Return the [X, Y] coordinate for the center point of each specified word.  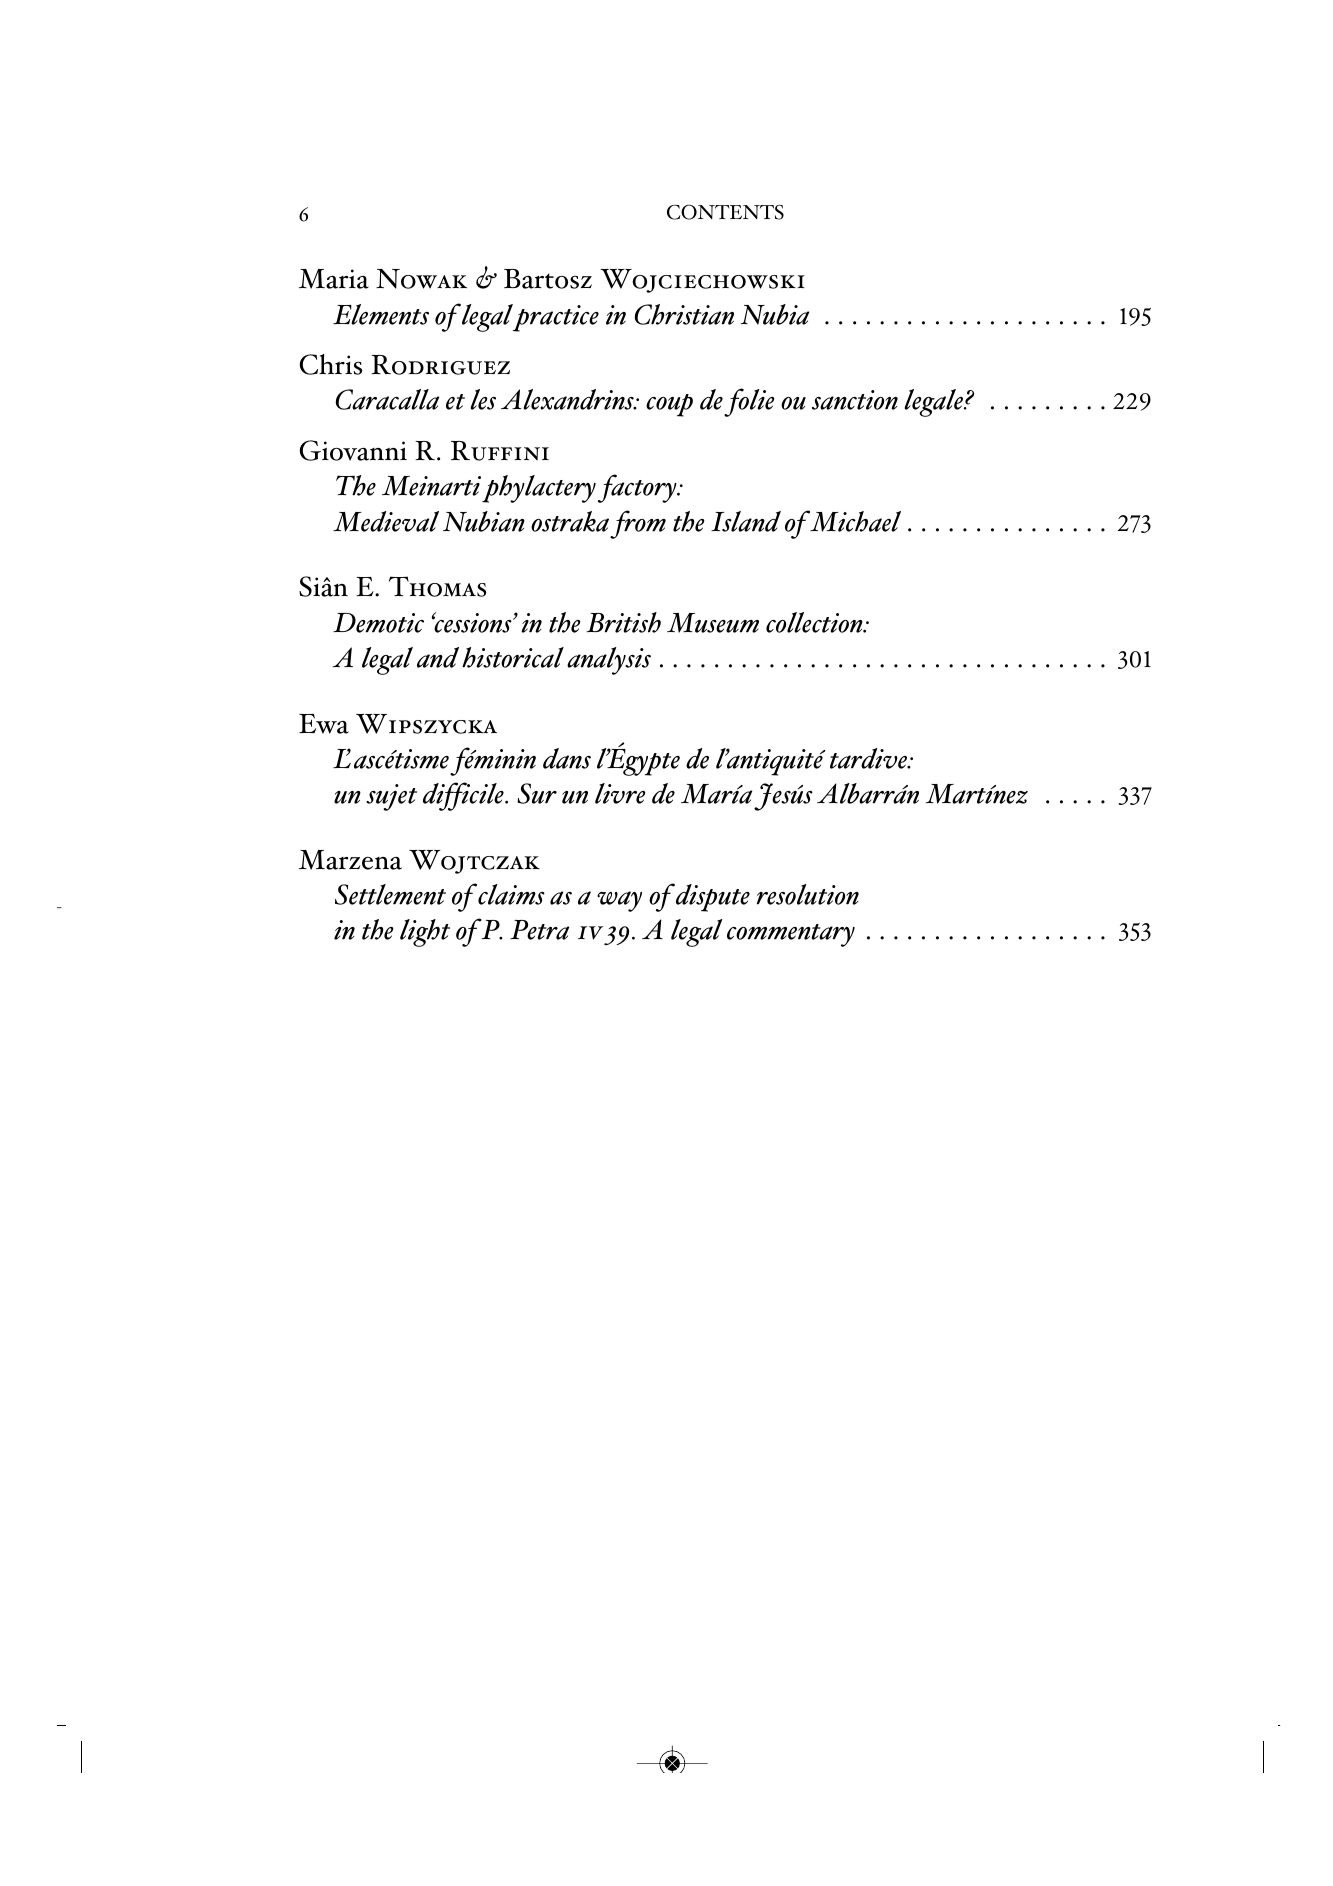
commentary [791, 935]
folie [749, 402]
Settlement [390, 894]
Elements [381, 314]
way [619, 901]
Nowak [421, 279]
